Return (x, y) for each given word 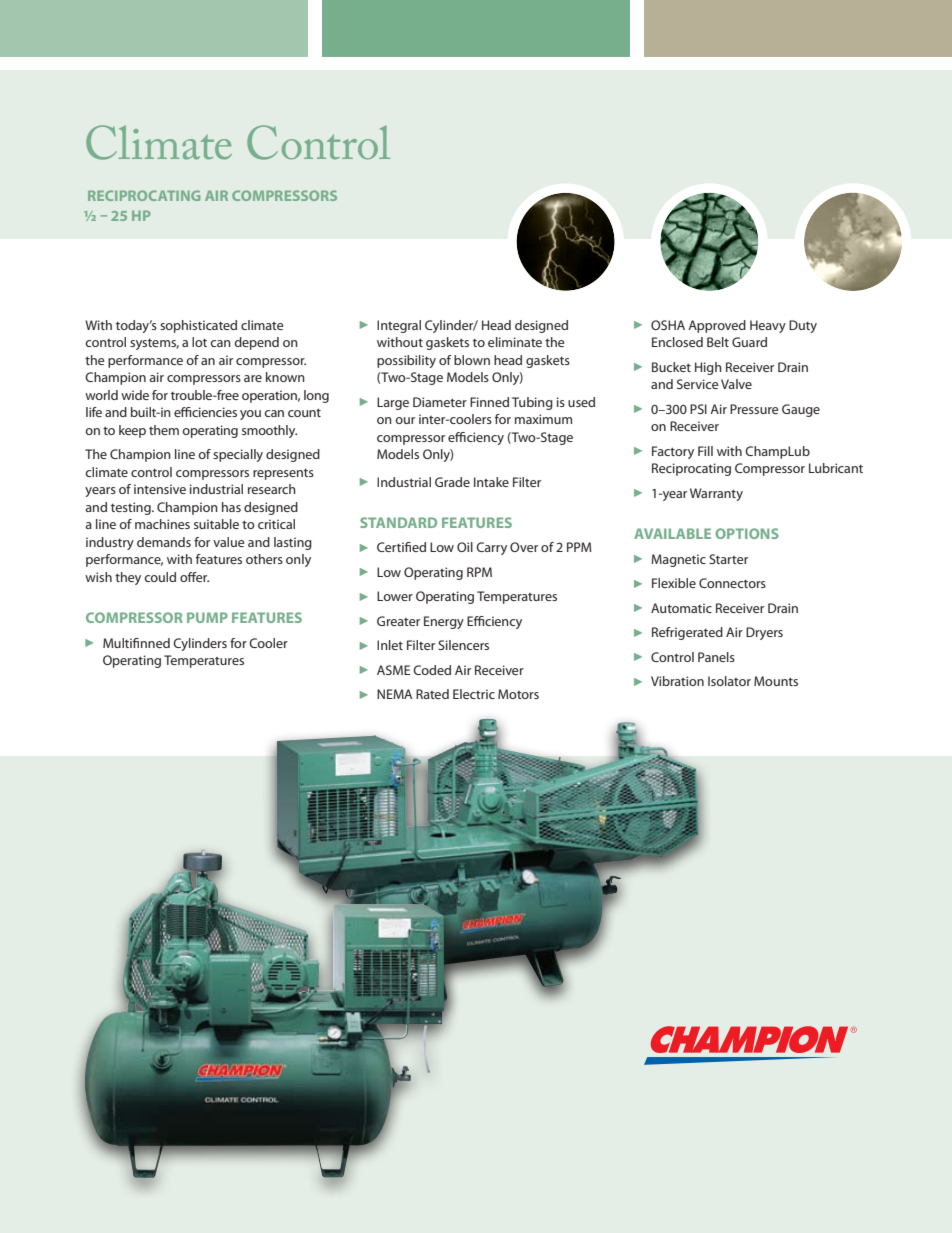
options (747, 533)
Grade (452, 482)
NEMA (394, 694)
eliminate (515, 342)
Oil (465, 547)
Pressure (754, 409)
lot (199, 342)
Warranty (716, 494)
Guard (749, 342)
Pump (207, 617)
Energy (444, 622)
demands (164, 542)
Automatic (681, 608)
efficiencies (205, 412)
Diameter (440, 402)
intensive (160, 489)
